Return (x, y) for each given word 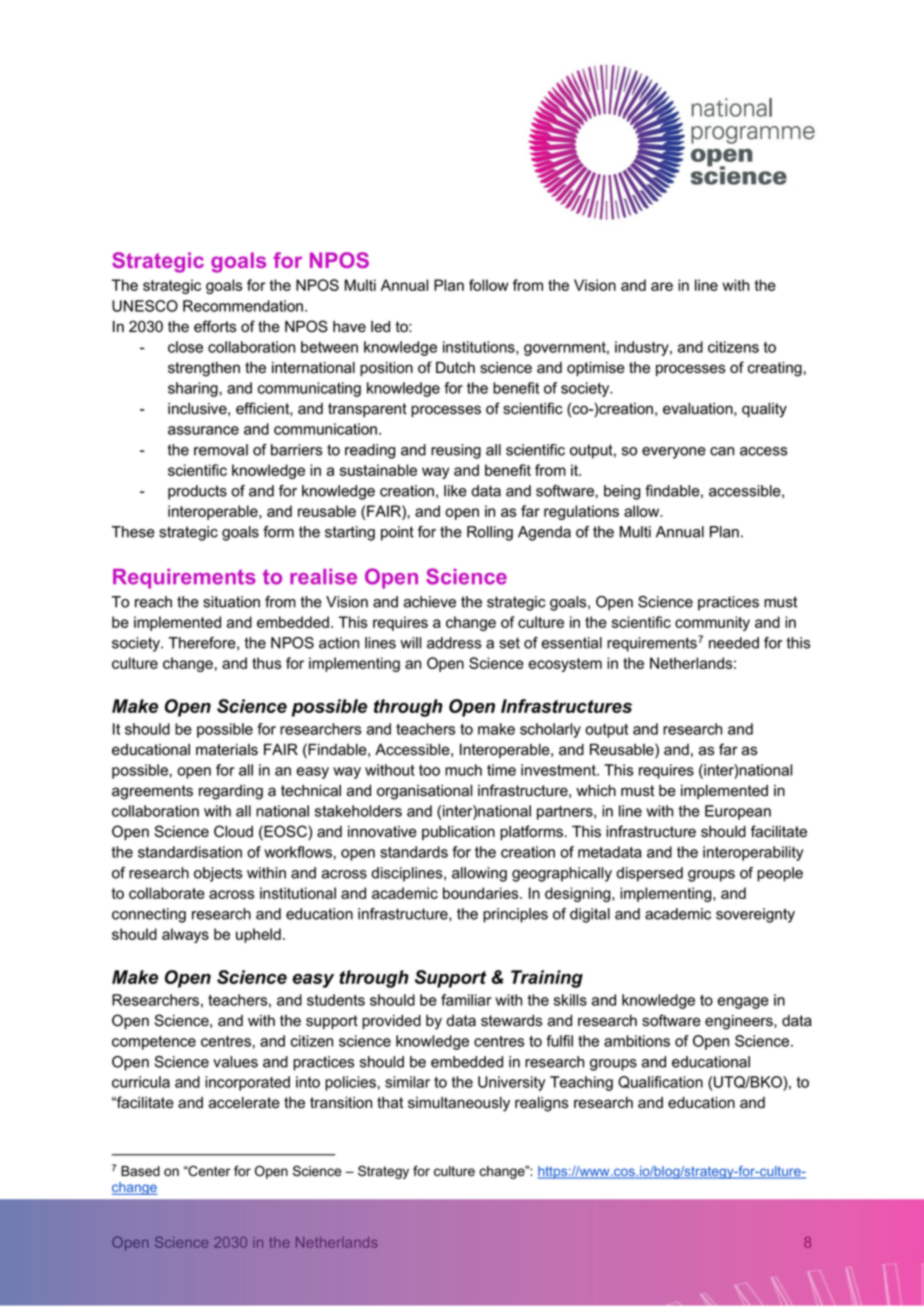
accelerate (244, 1103)
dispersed (649, 874)
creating (775, 369)
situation (231, 602)
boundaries (482, 893)
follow (488, 285)
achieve (430, 602)
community (712, 623)
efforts (215, 326)
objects (218, 874)
